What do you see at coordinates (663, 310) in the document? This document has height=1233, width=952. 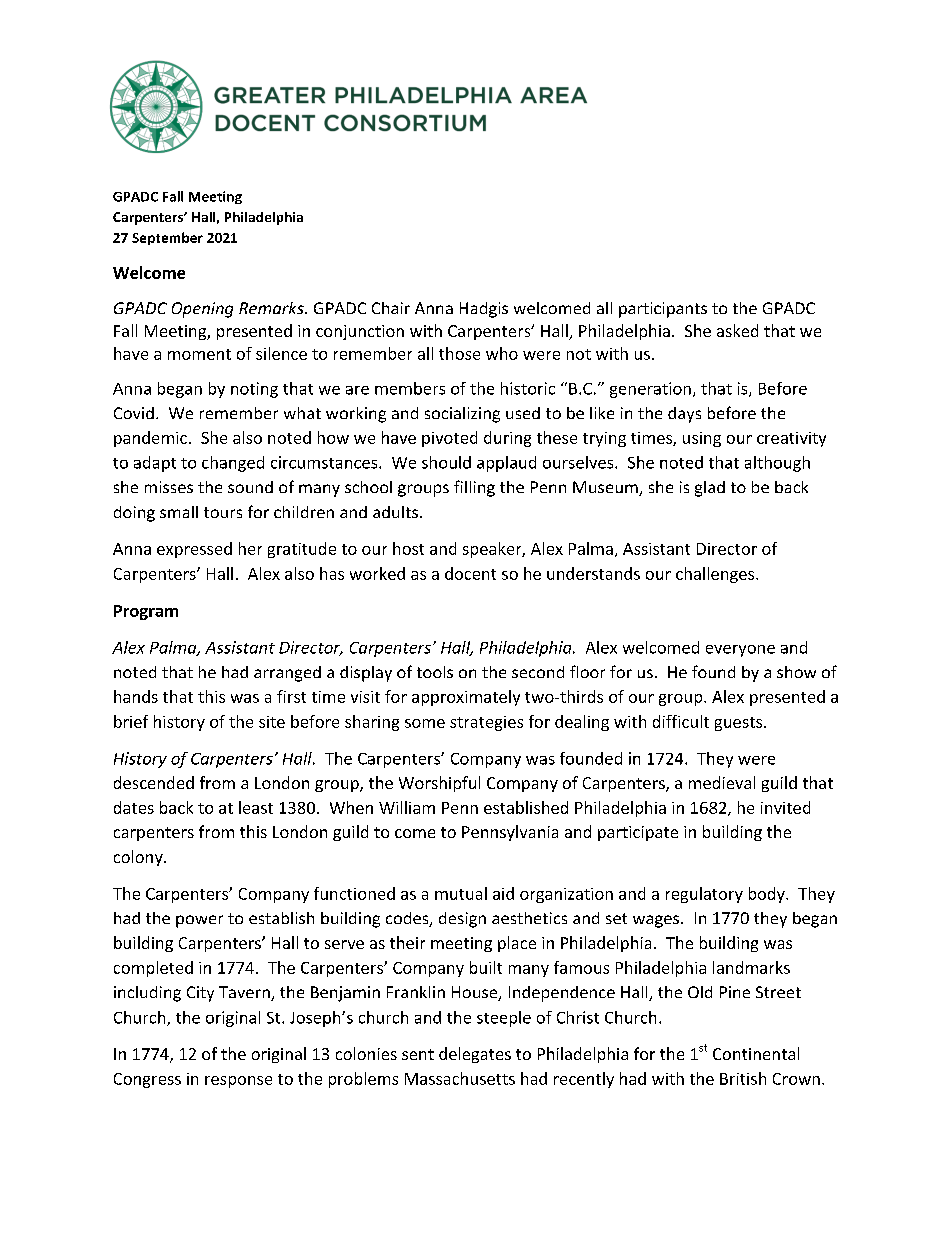 I see `participants` at bounding box center [663, 310].
